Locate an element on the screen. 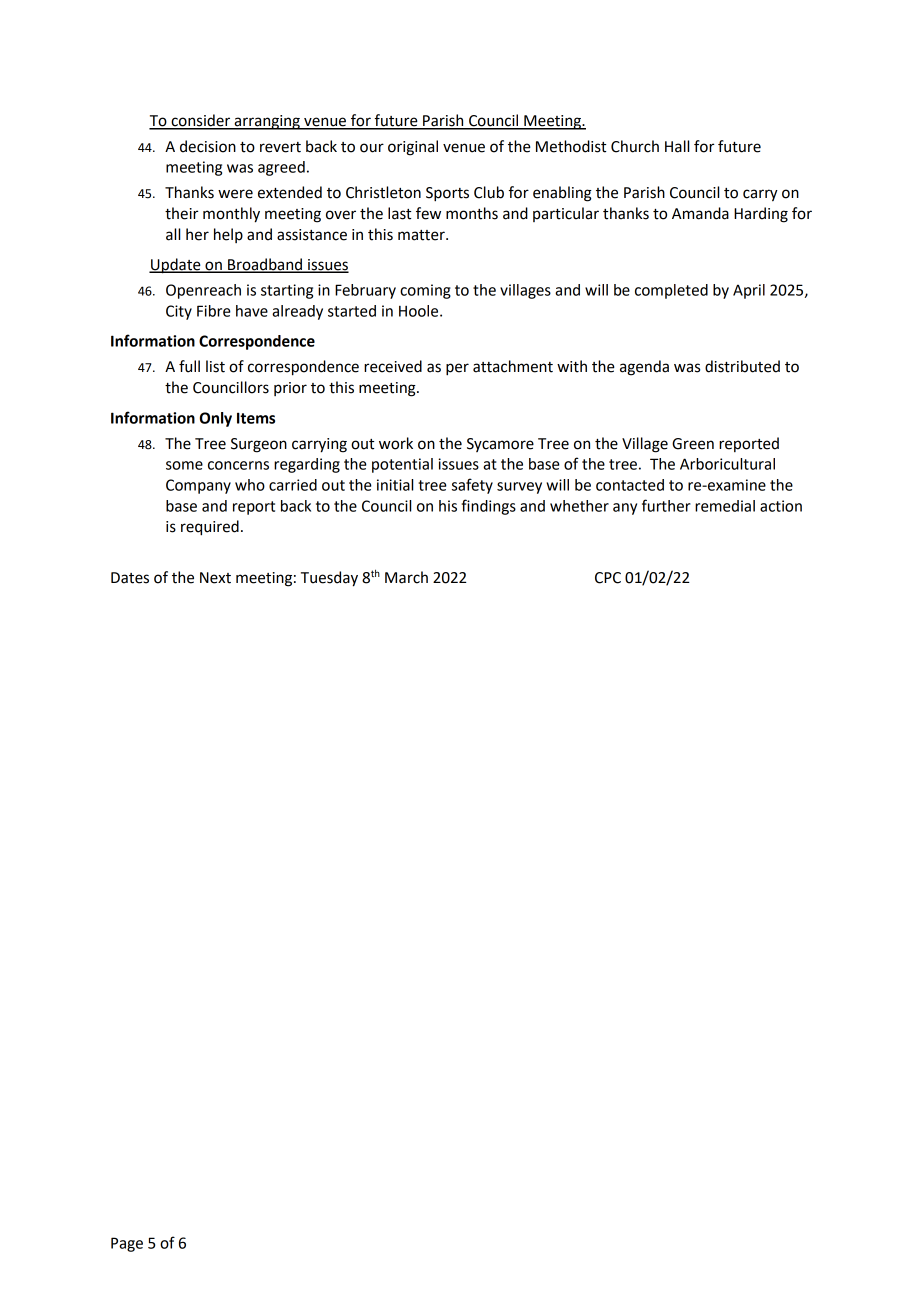 The image size is (924, 1308). Page is located at coordinates (127, 1244).
